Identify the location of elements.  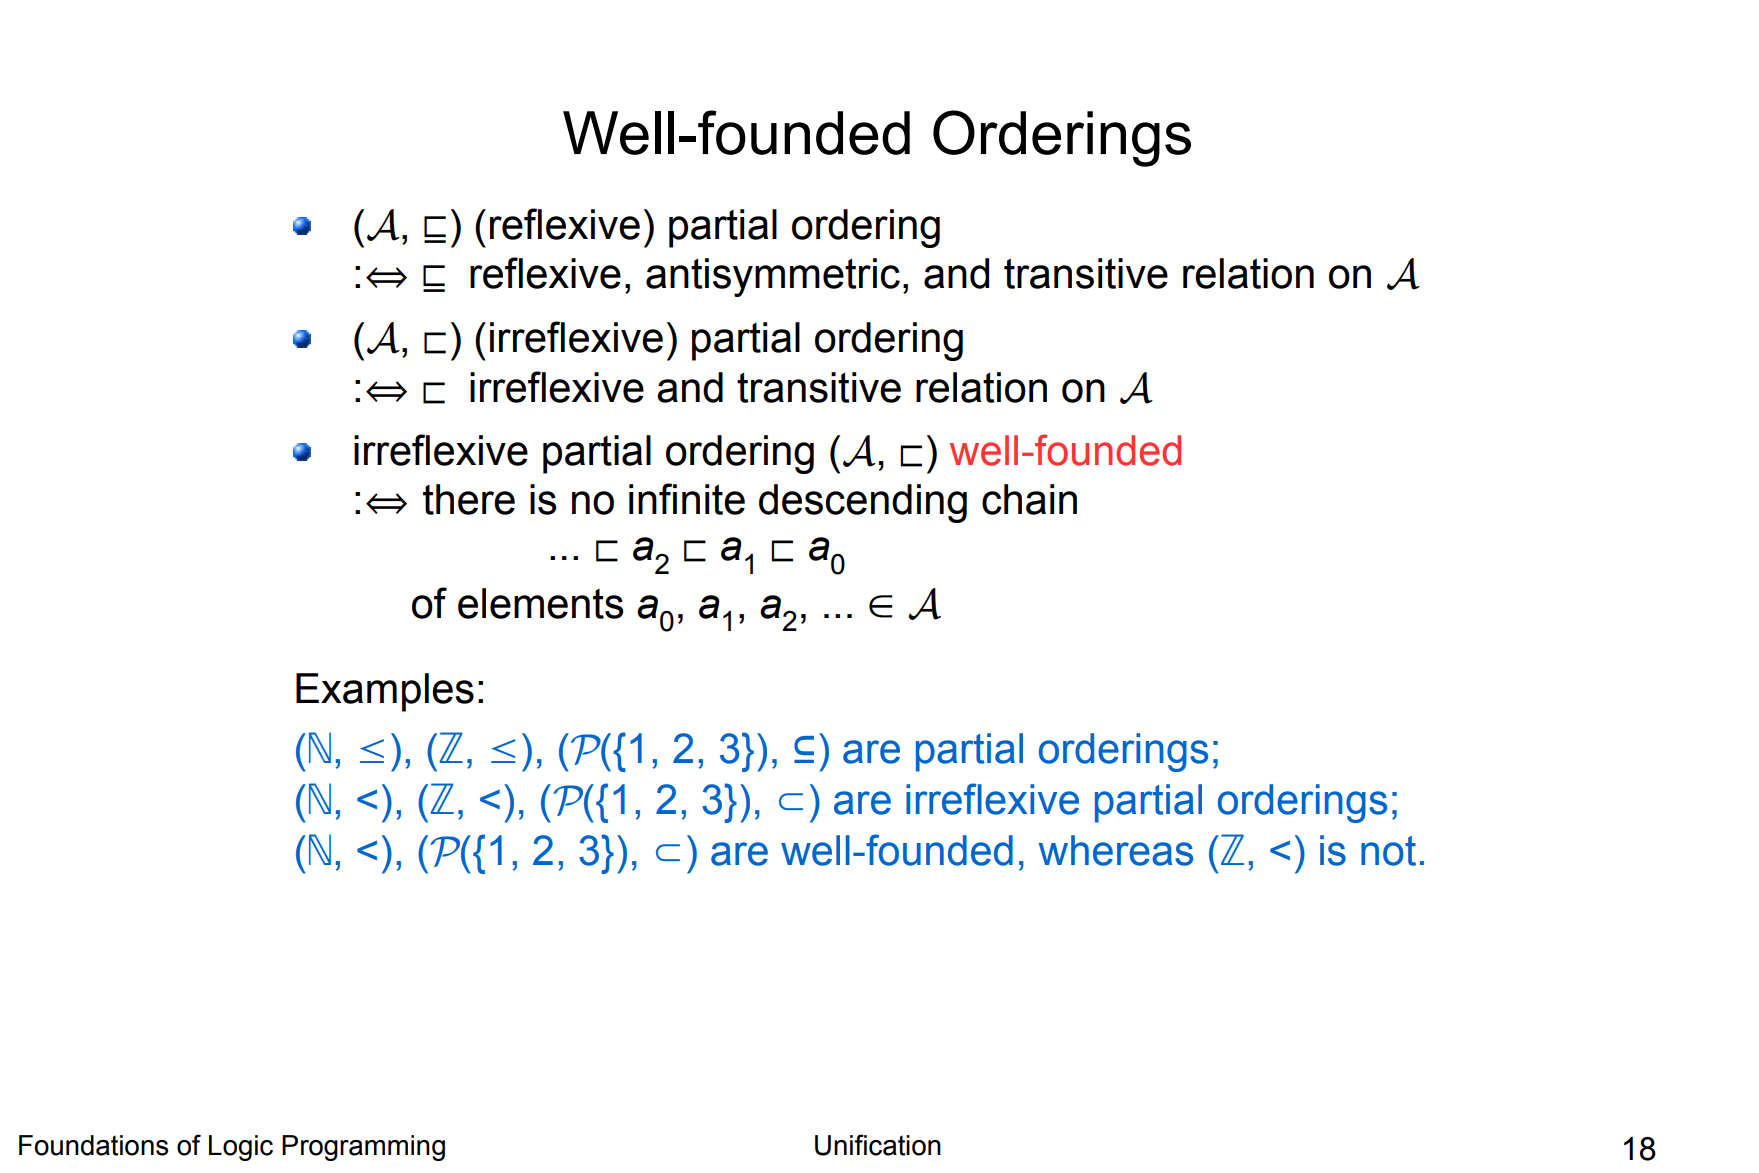
(541, 603).
